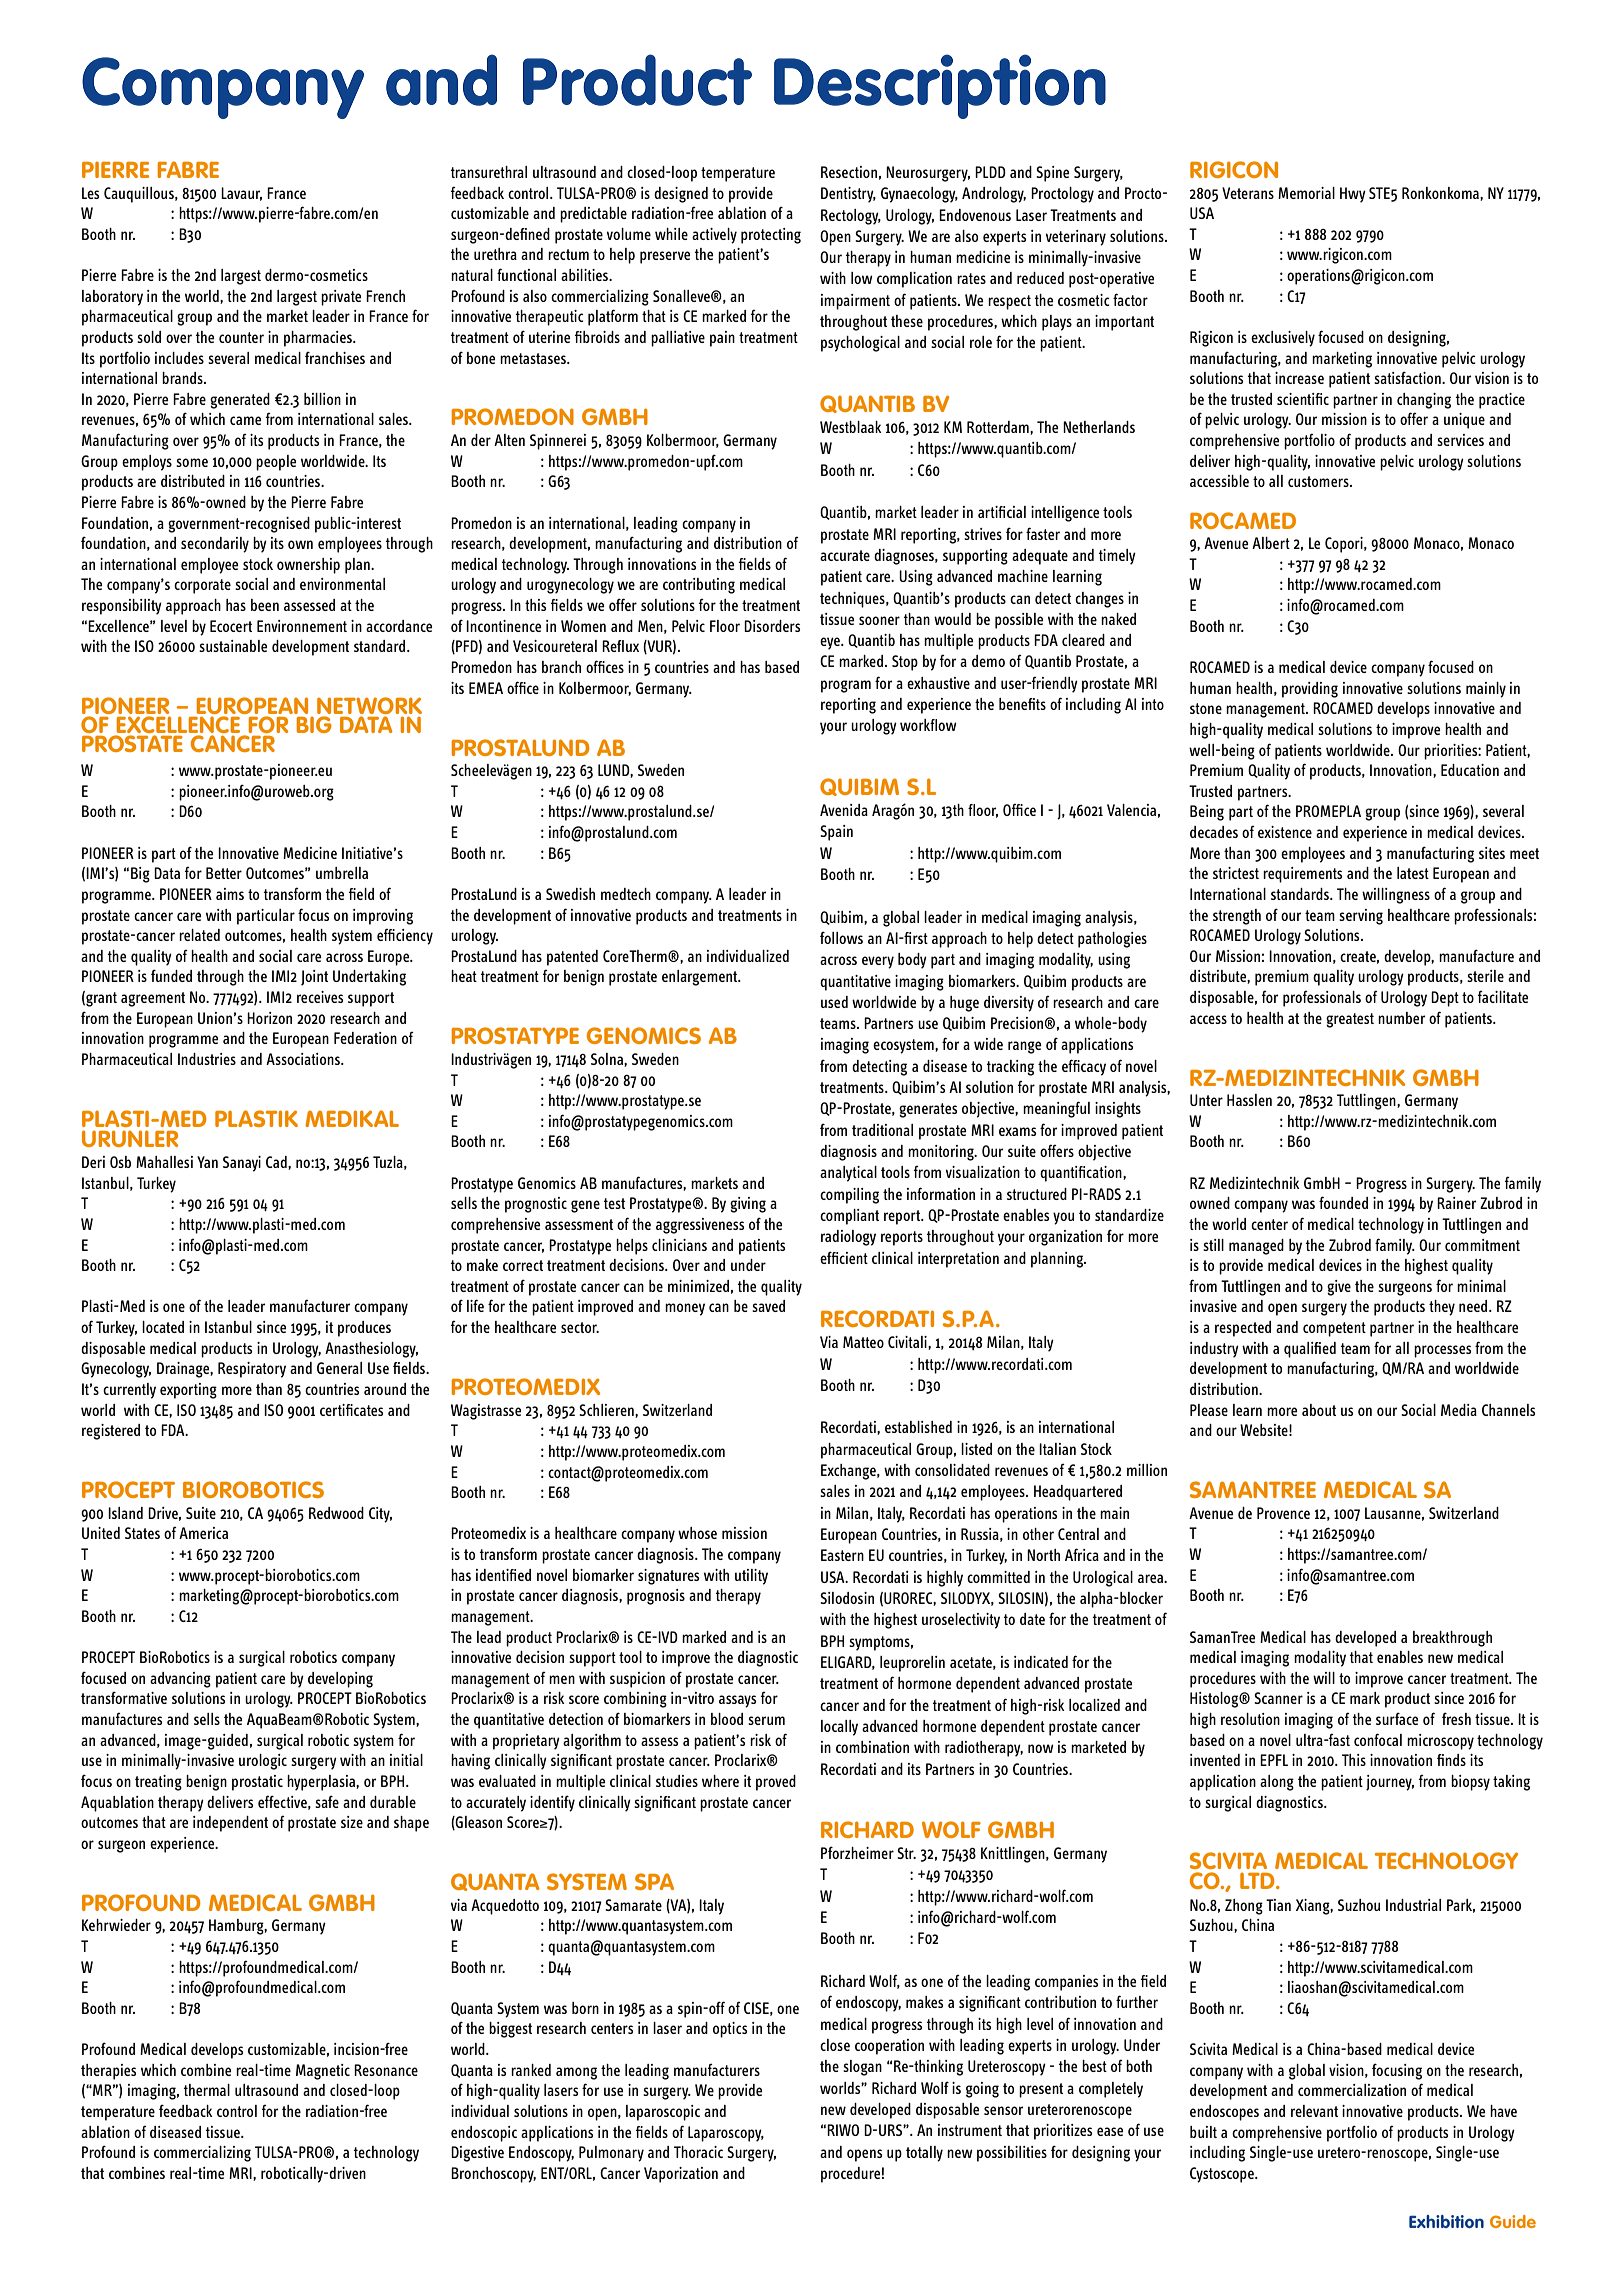  I want to click on Better, so click(224, 873).
